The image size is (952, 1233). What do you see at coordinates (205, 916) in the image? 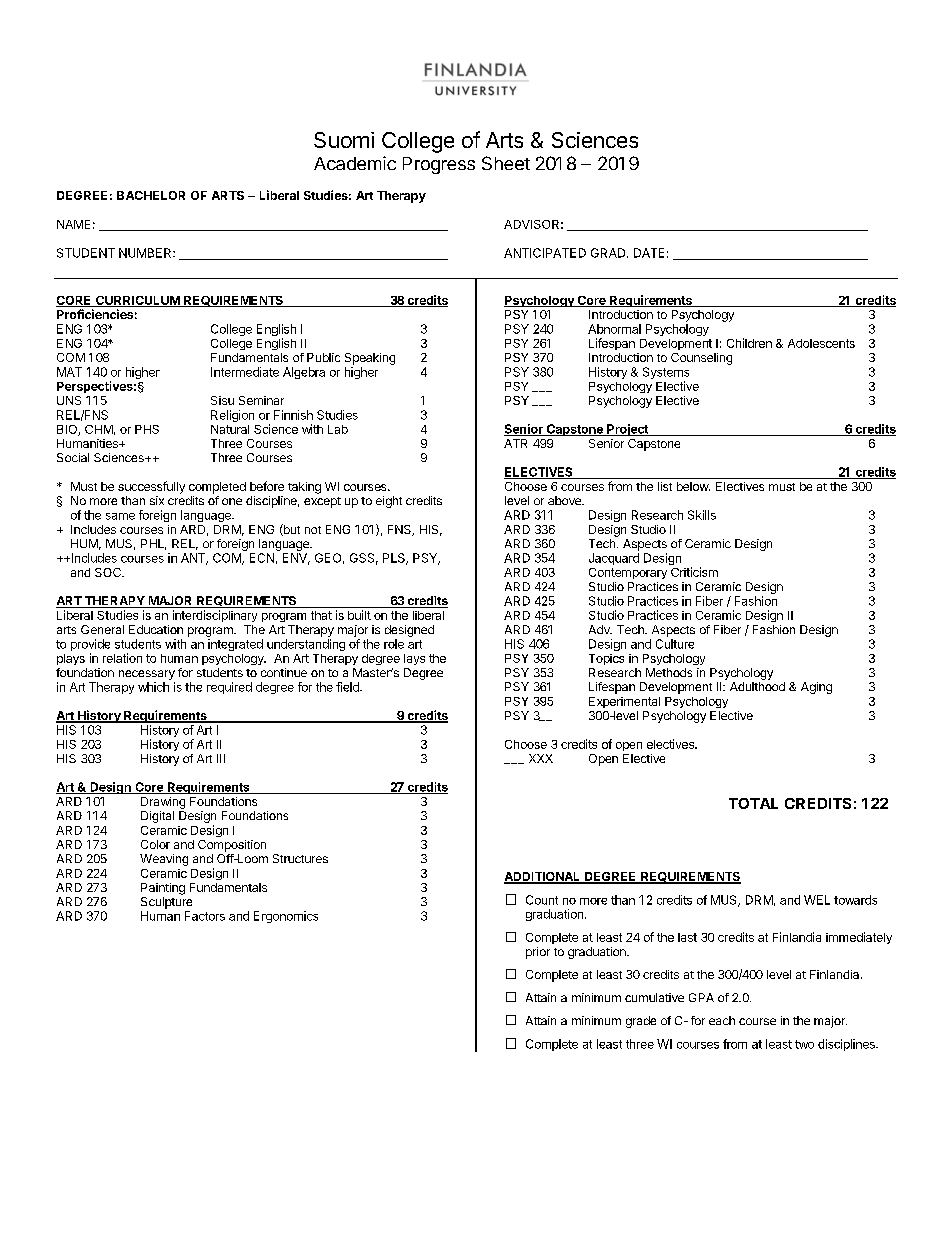
I see `Factors` at bounding box center [205, 916].
